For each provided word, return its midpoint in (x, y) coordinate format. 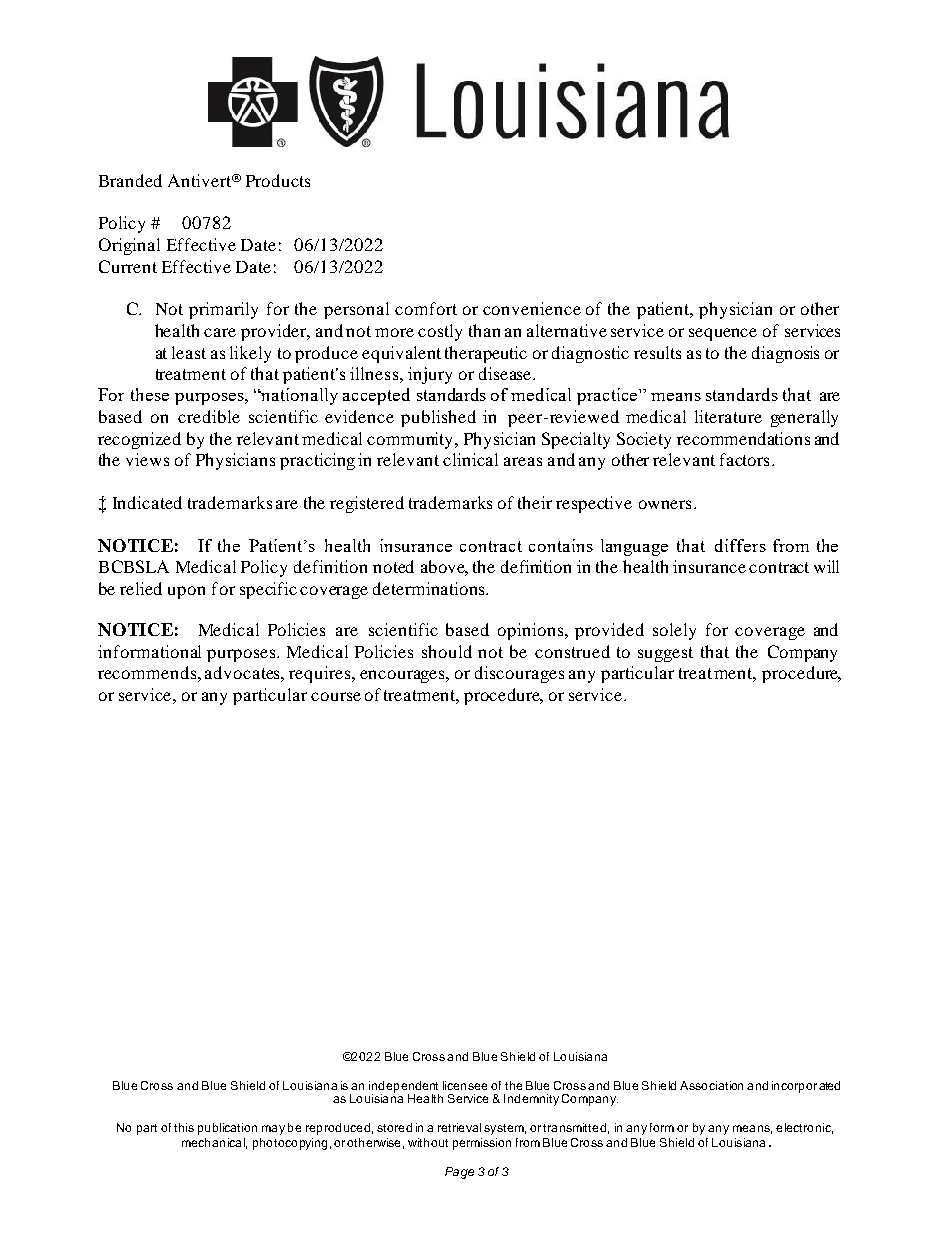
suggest (665, 654)
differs (740, 545)
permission (482, 1144)
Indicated (147, 502)
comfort (426, 308)
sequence (723, 334)
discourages (519, 674)
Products (278, 180)
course (336, 696)
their (535, 502)
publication (227, 1129)
